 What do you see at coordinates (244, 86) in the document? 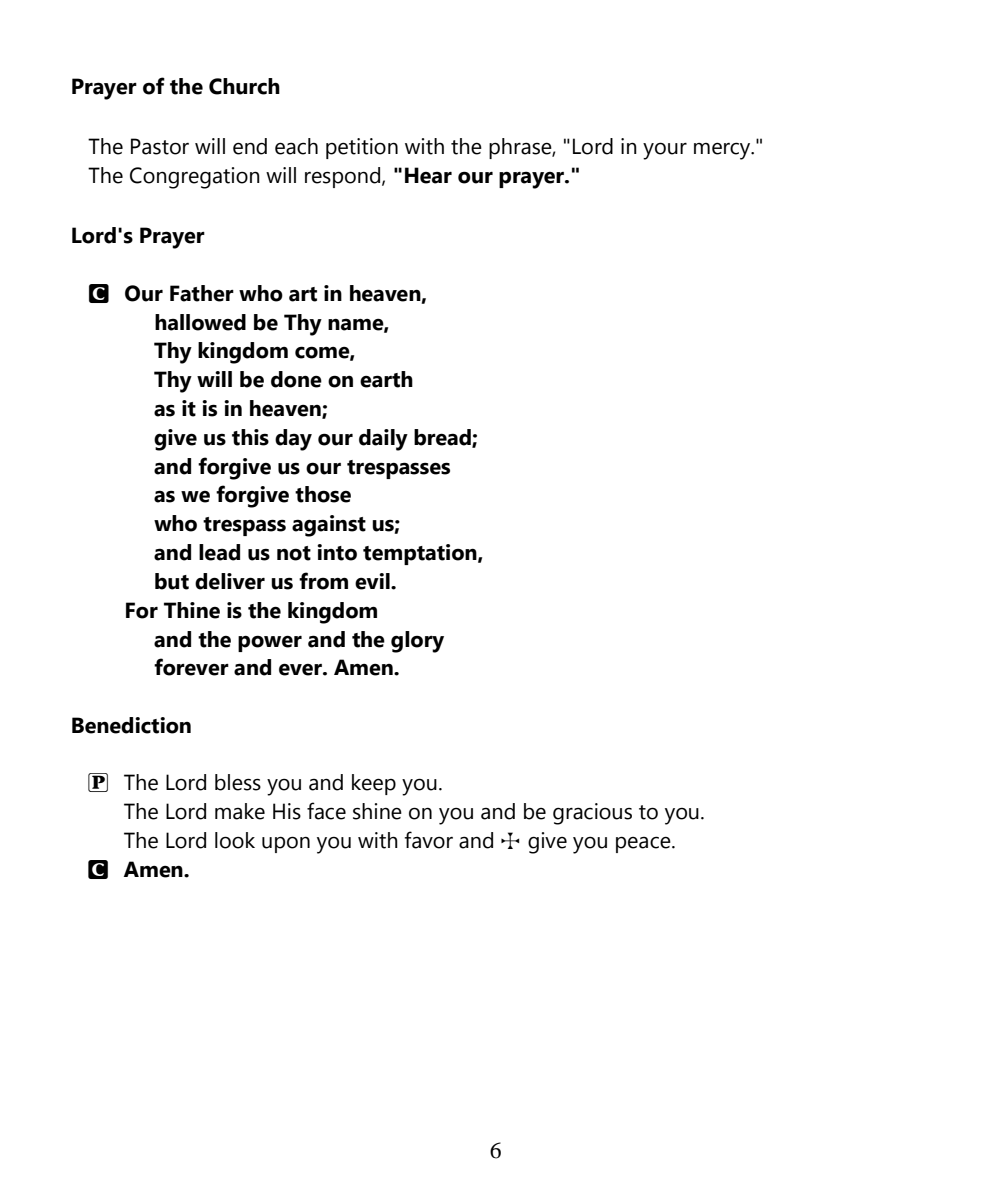
I see `Church` at bounding box center [244, 86].
